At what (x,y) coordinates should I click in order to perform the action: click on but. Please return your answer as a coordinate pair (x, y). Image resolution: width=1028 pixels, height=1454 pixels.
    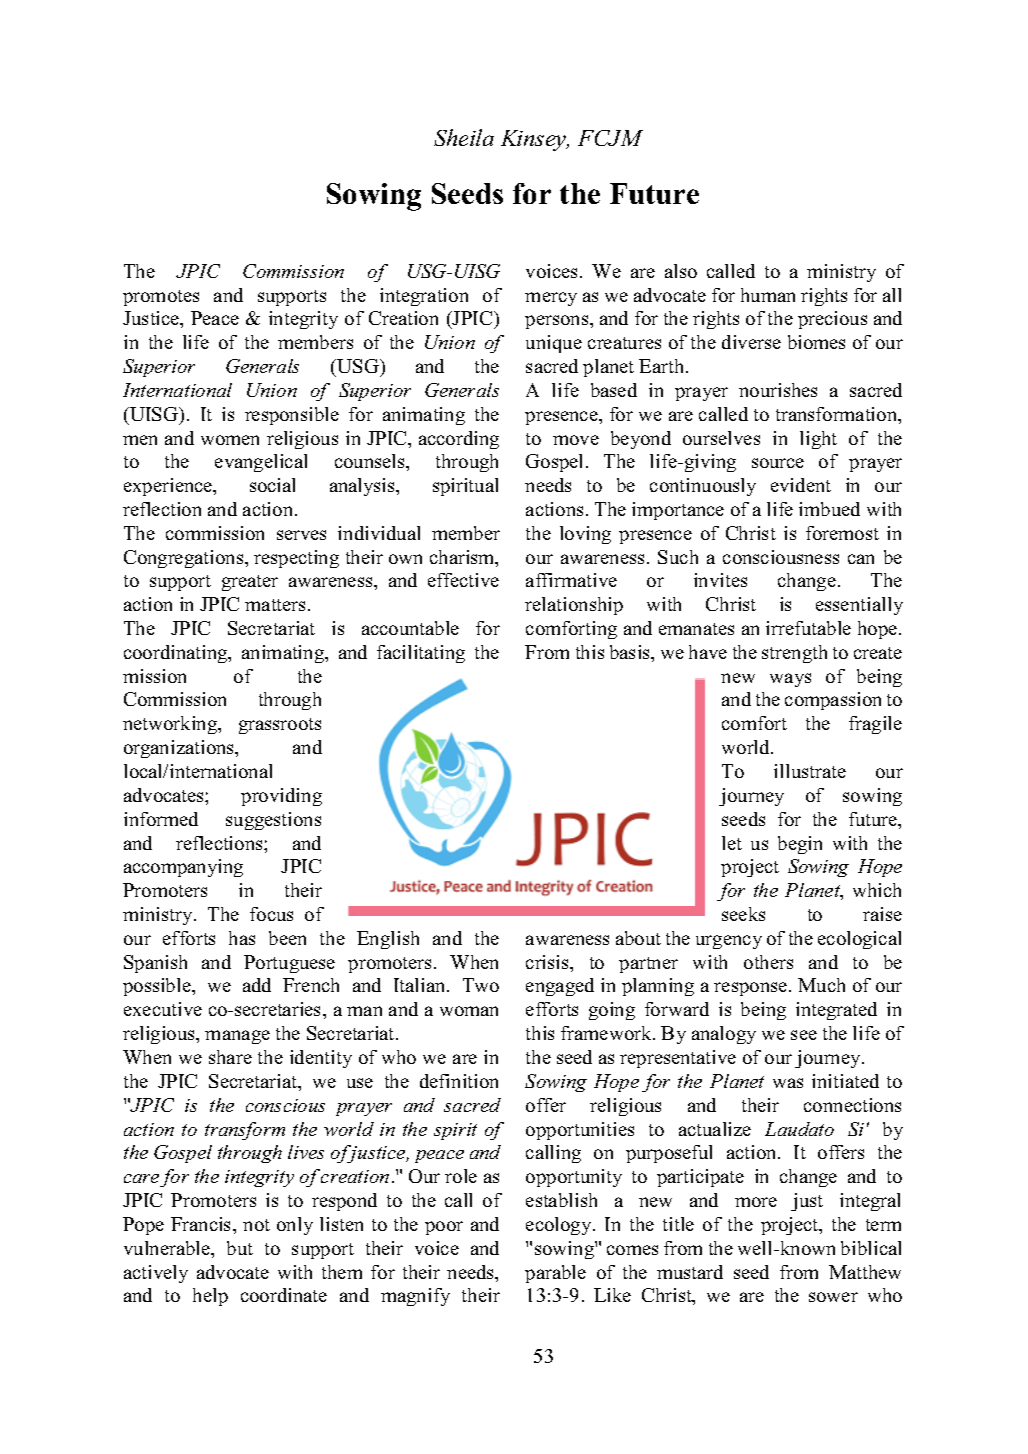
    Looking at the image, I should click on (240, 1248).
